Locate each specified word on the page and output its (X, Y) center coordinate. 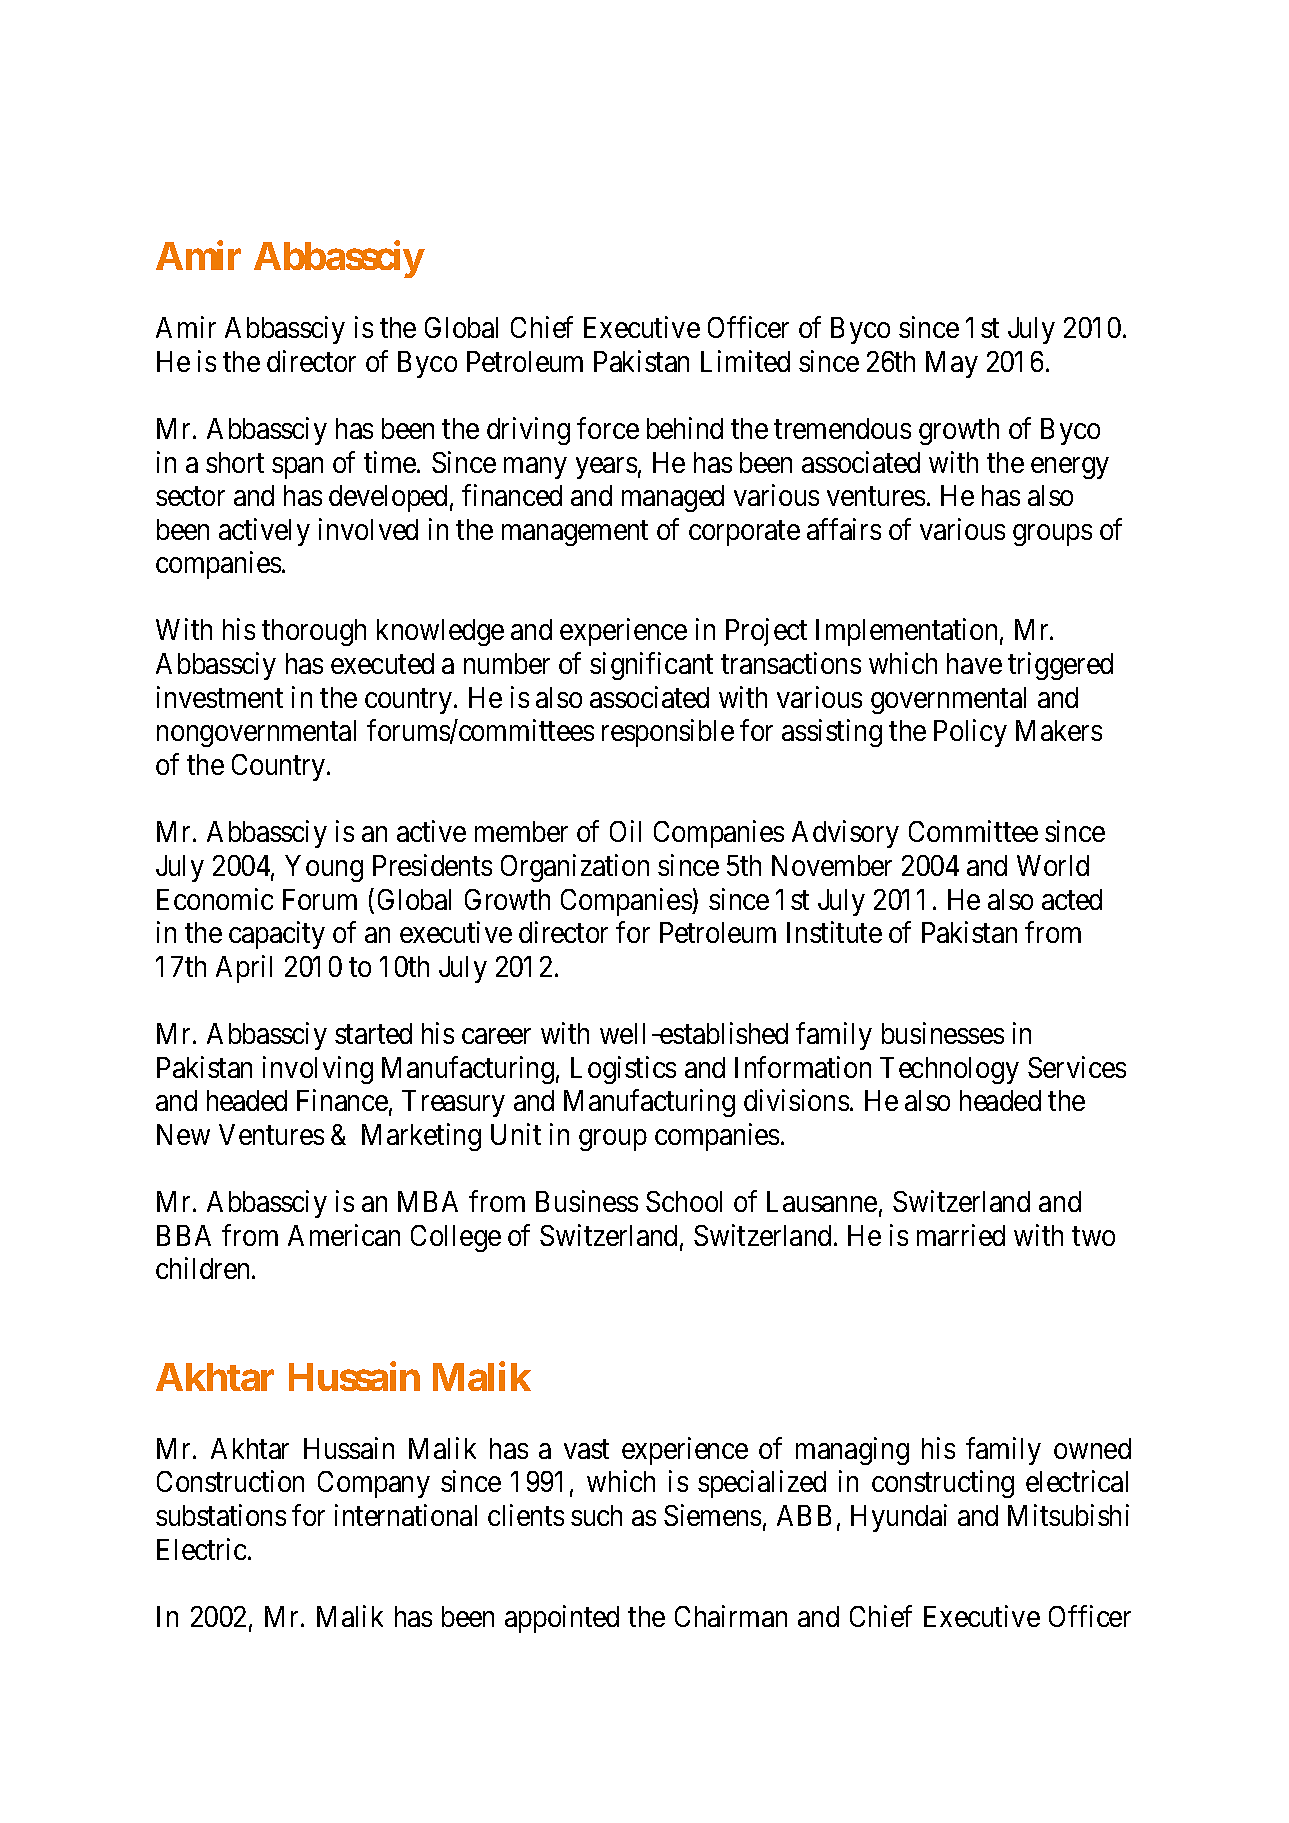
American (344, 1235)
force (608, 428)
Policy (970, 733)
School (684, 1201)
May (952, 364)
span (297, 468)
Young (324, 868)
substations (221, 1515)
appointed (562, 1619)
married (961, 1235)
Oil (625, 831)
